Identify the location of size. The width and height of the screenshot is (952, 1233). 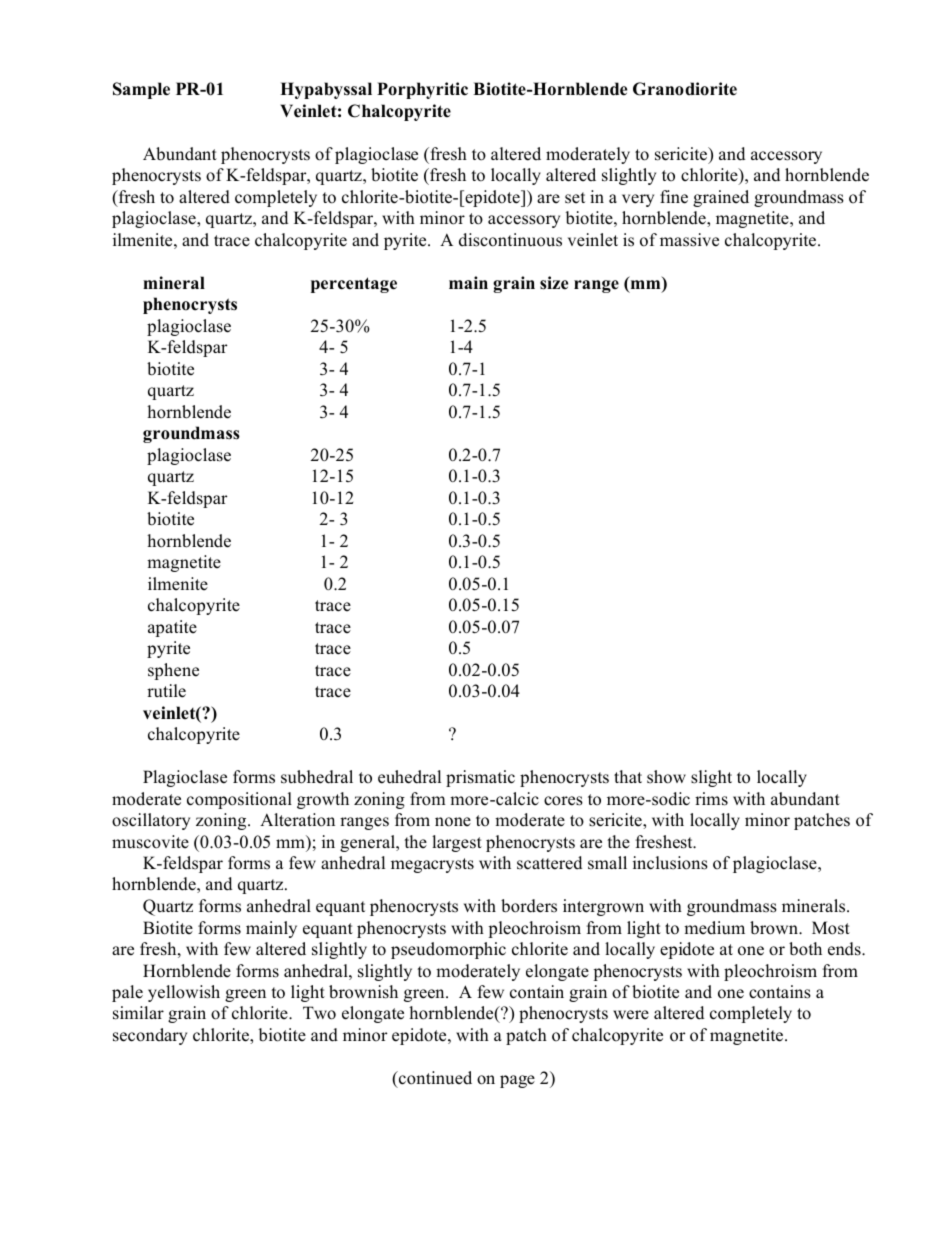
(554, 283).
